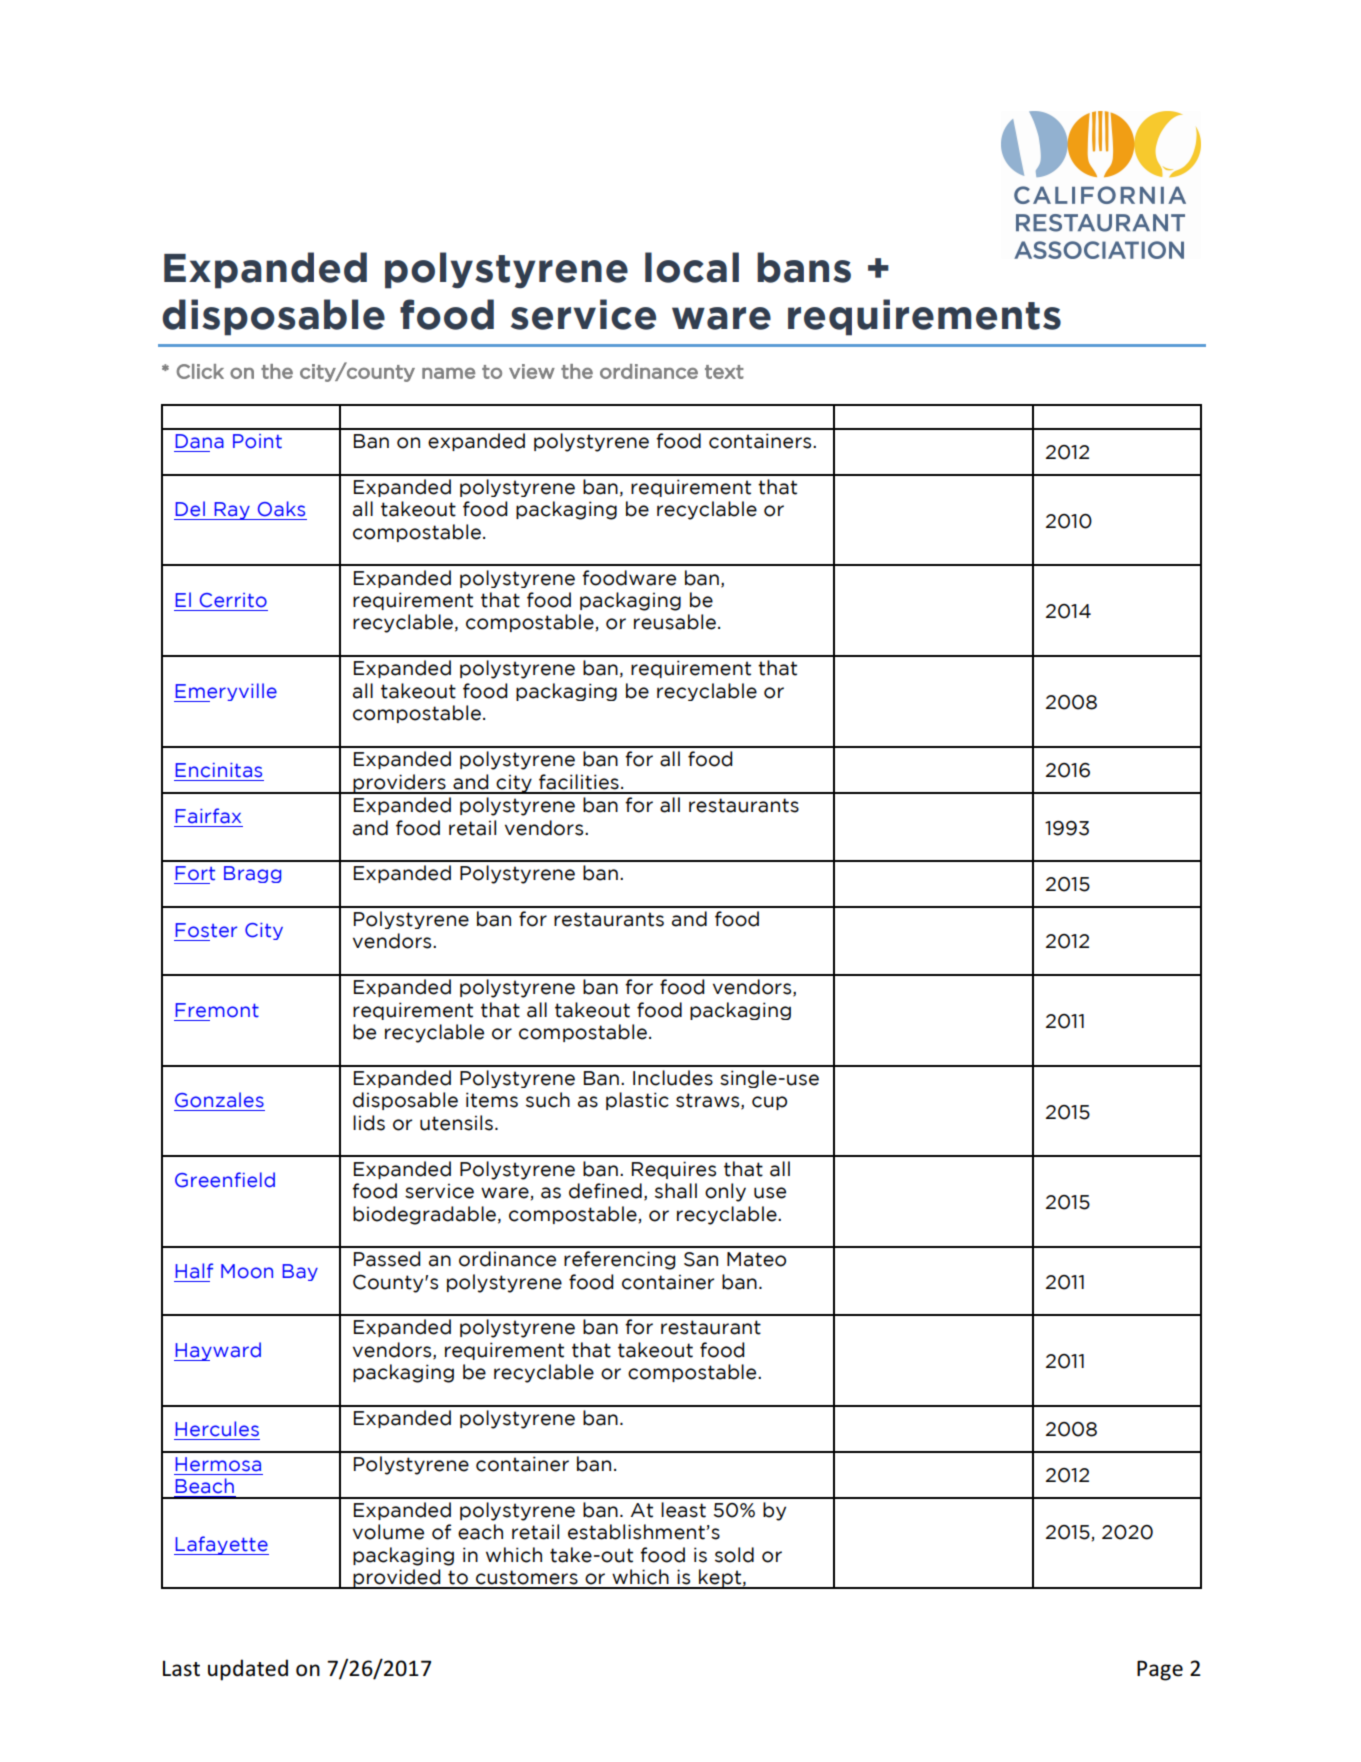  I want to click on cup, so click(769, 1103).
